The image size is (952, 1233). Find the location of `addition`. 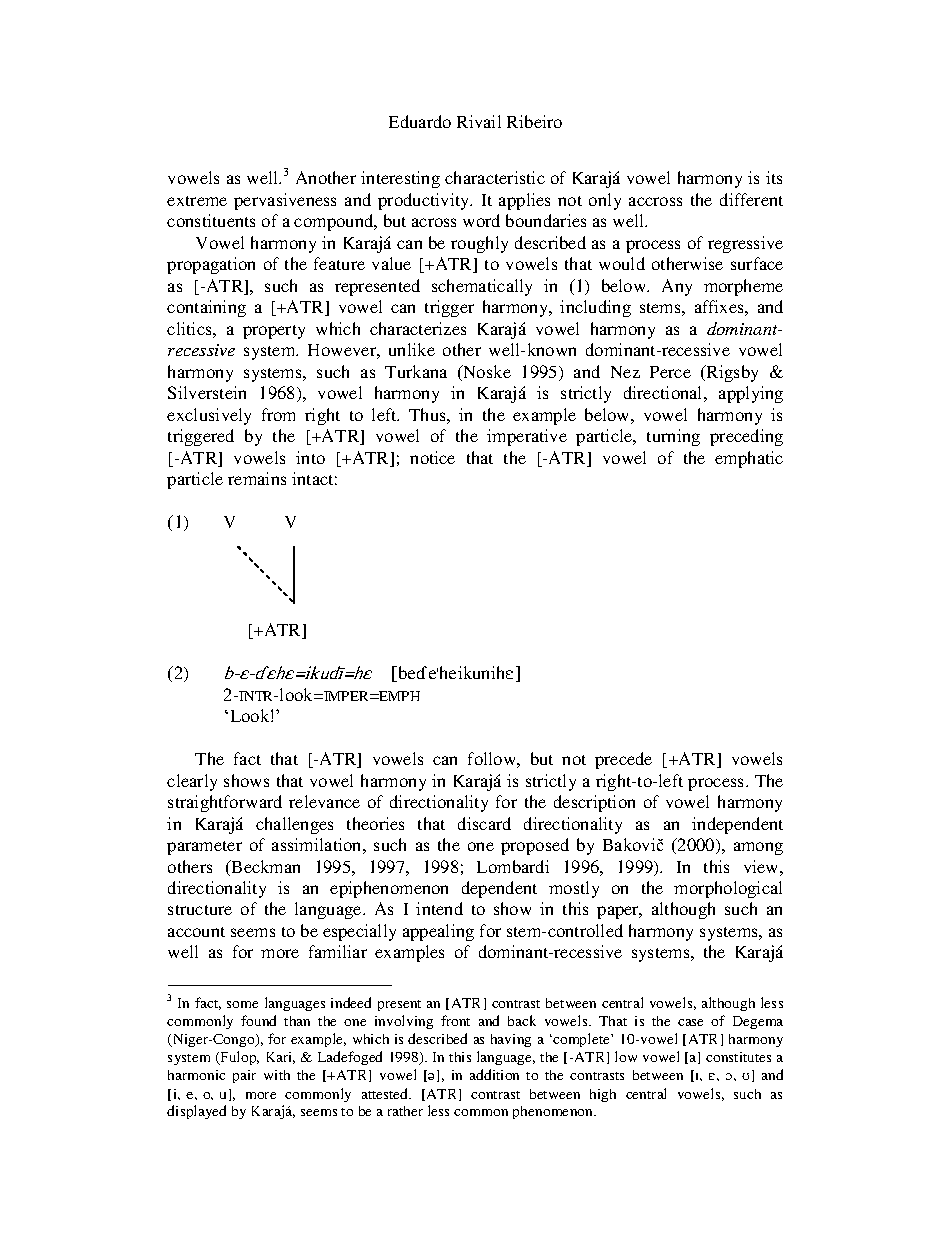

addition is located at coordinates (494, 1074).
